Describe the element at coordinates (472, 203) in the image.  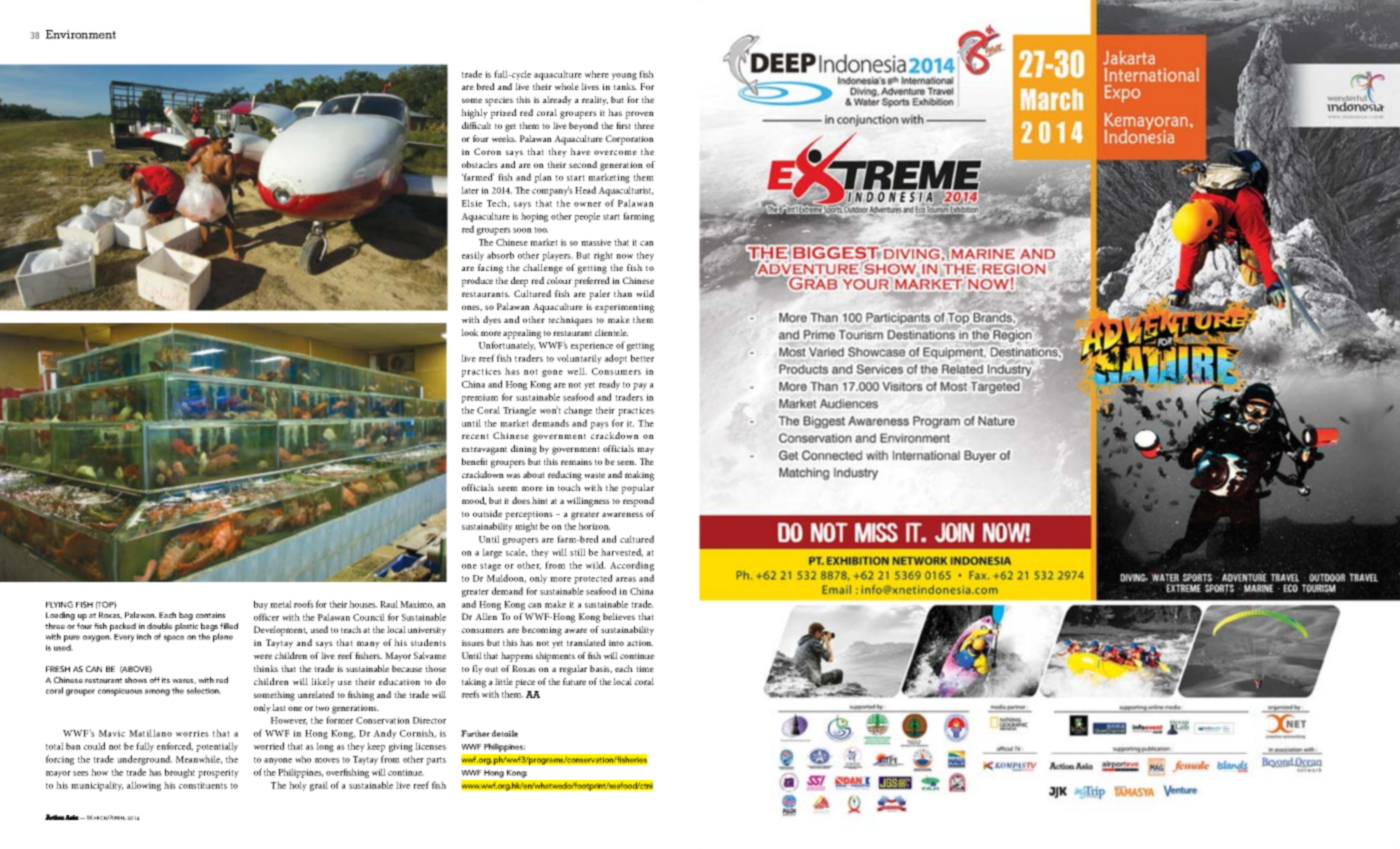
I see `Elsie` at that location.
